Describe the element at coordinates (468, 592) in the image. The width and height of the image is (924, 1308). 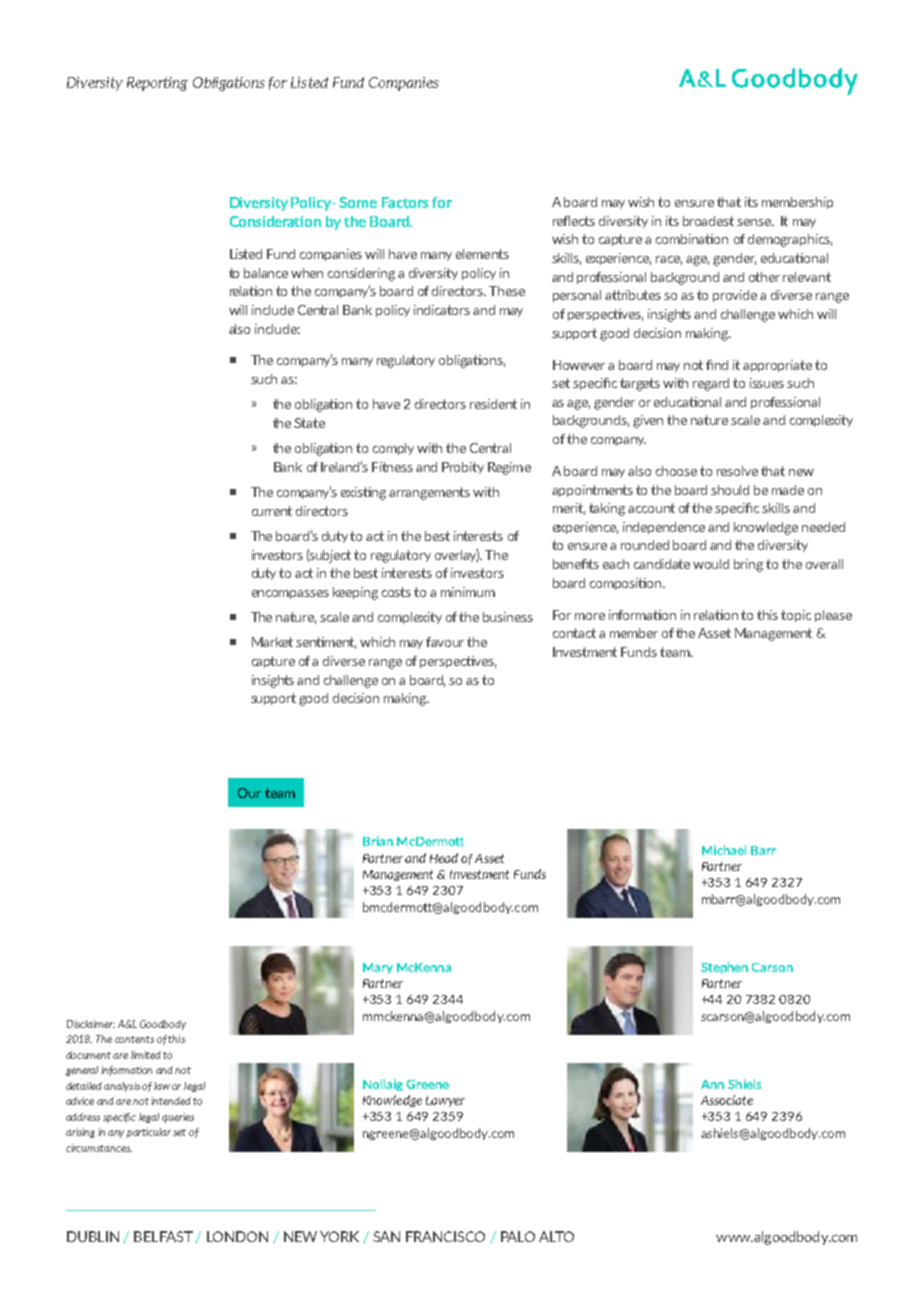
I see `minimum` at that location.
